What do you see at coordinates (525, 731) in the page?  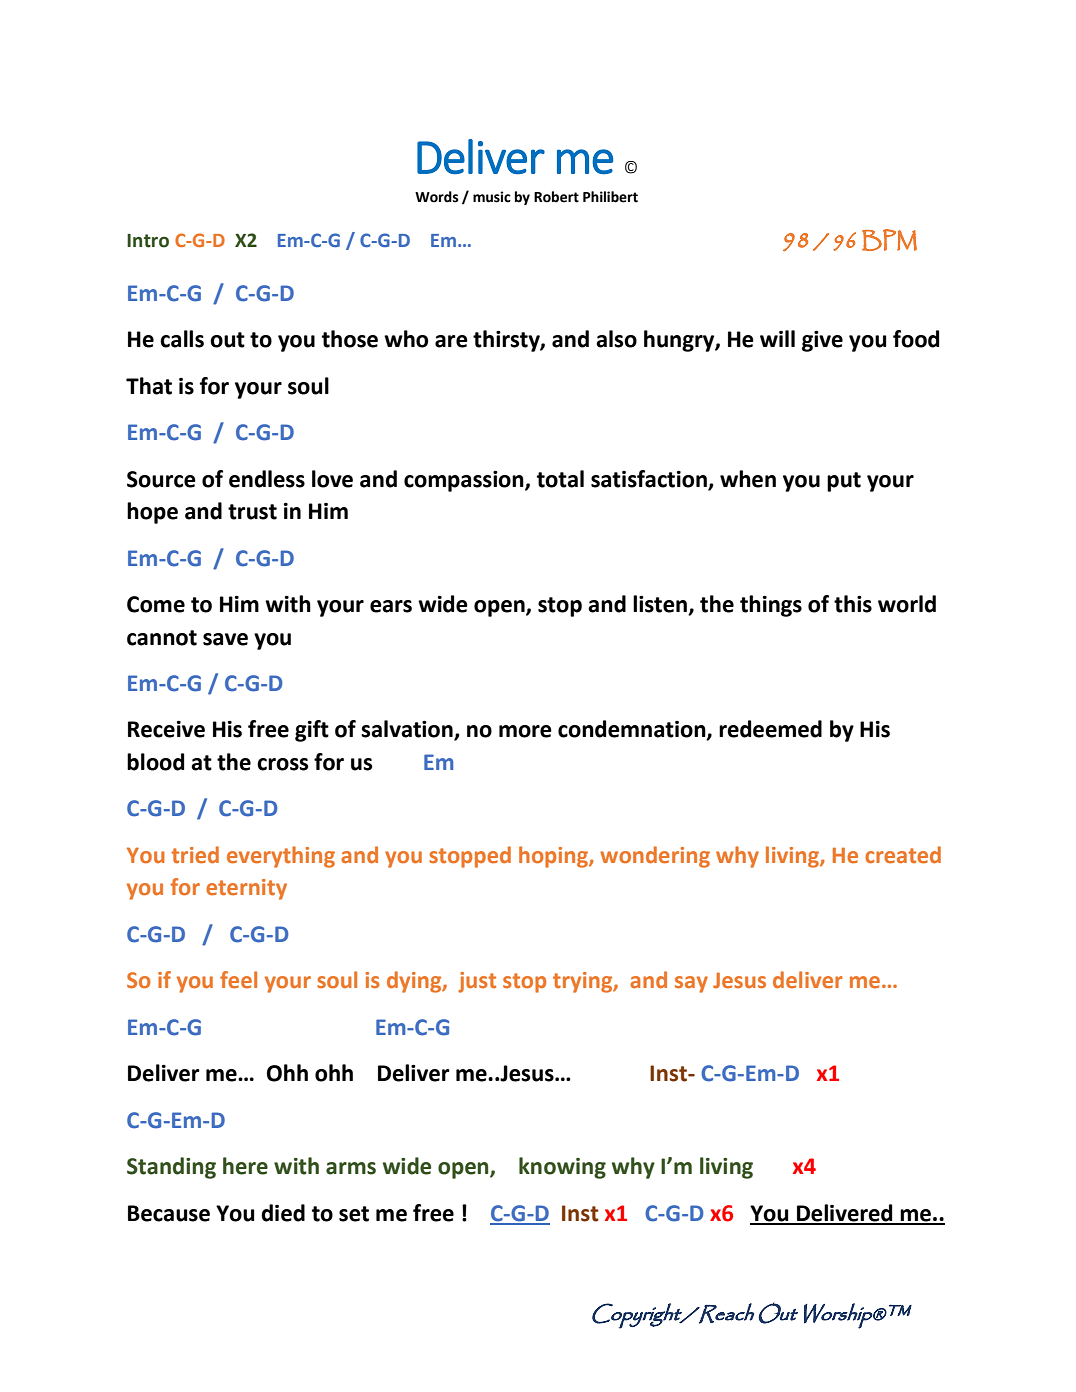 I see `more` at bounding box center [525, 731].
